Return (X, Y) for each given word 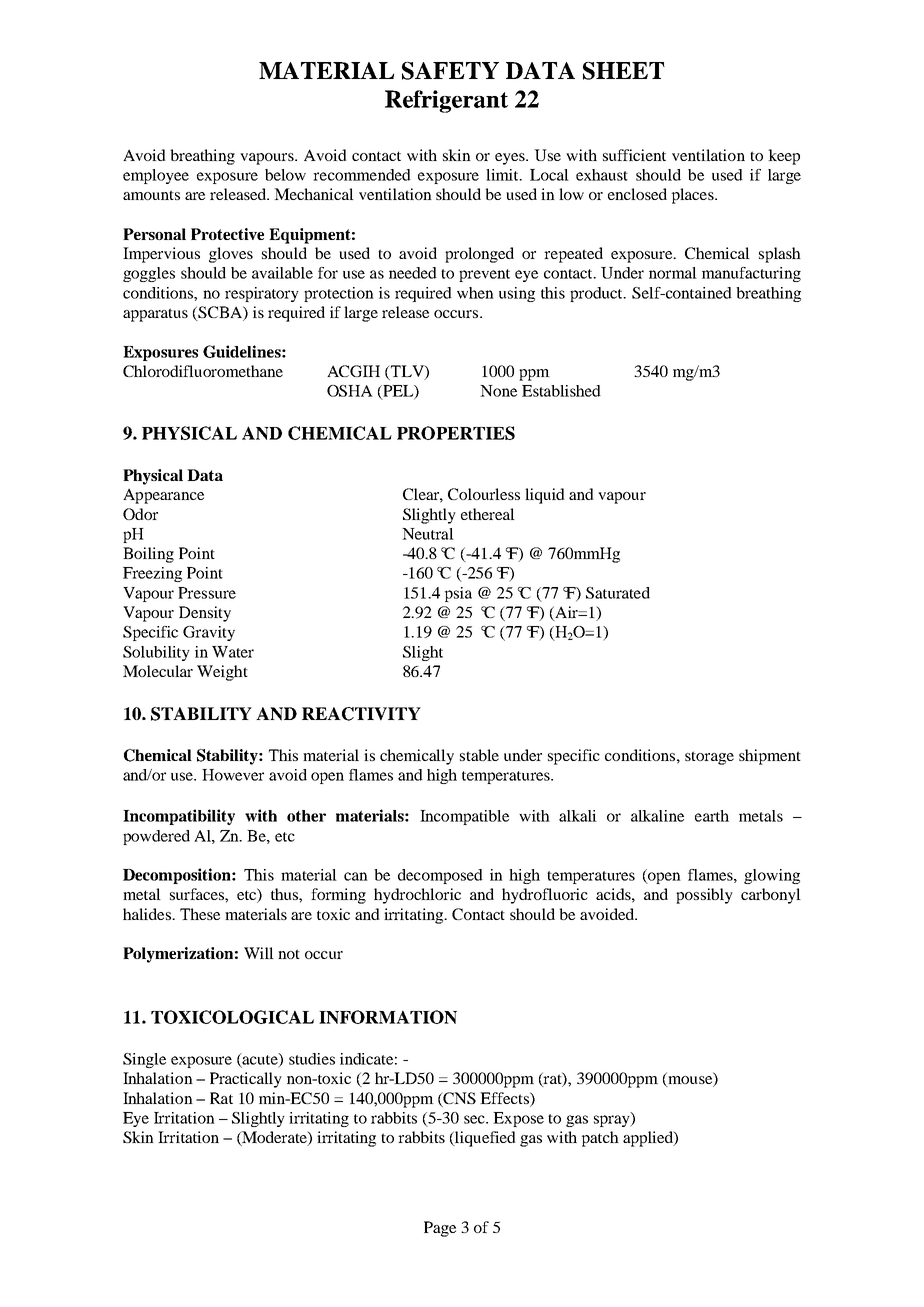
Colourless (484, 494)
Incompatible (464, 817)
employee (156, 176)
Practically (246, 1080)
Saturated (618, 593)
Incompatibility (179, 817)
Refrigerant (446, 101)
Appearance (163, 496)
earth (712, 816)
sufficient (634, 155)
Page (440, 1229)
